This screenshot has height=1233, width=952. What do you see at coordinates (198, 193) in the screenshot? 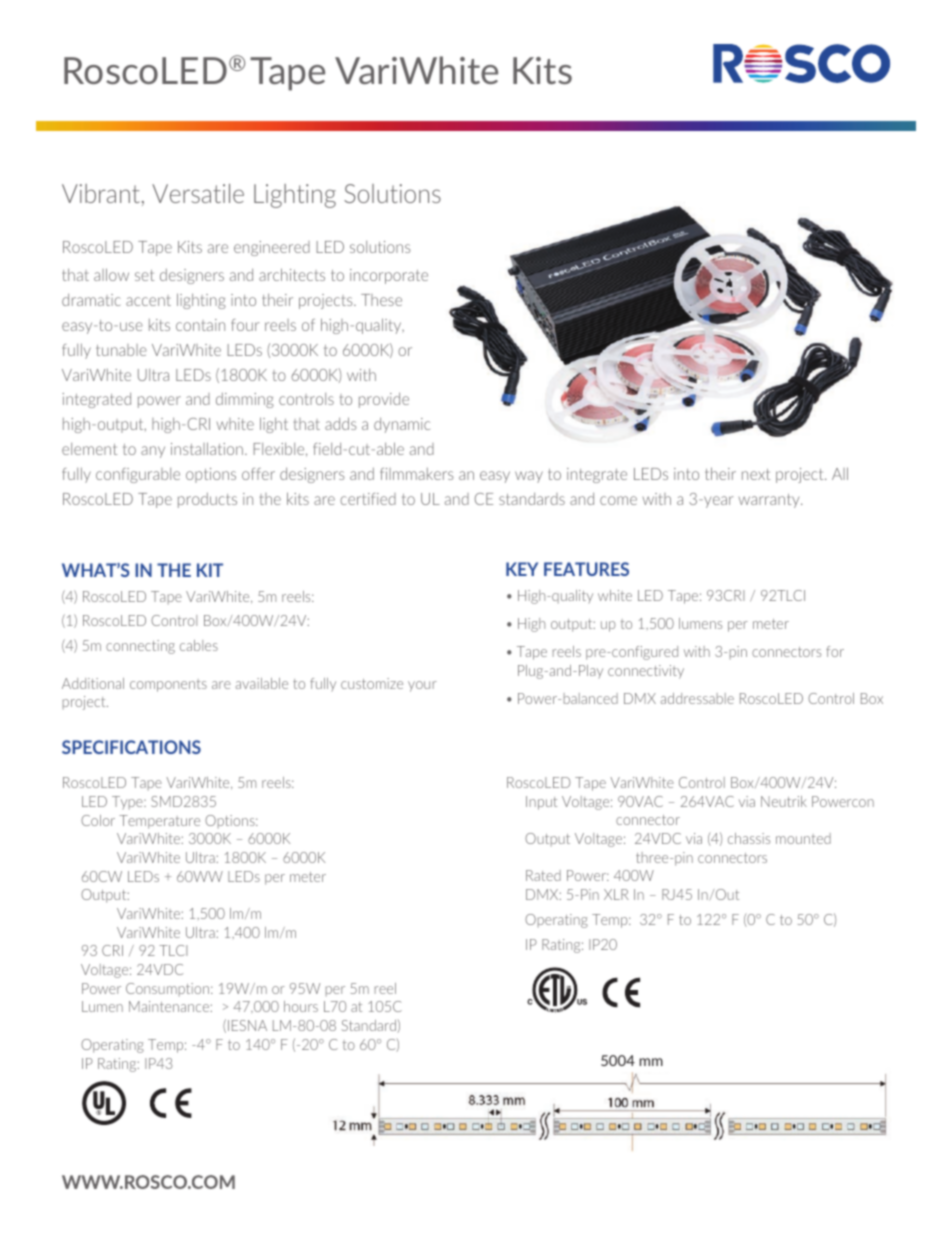
I see `Versatile` at bounding box center [198, 193].
